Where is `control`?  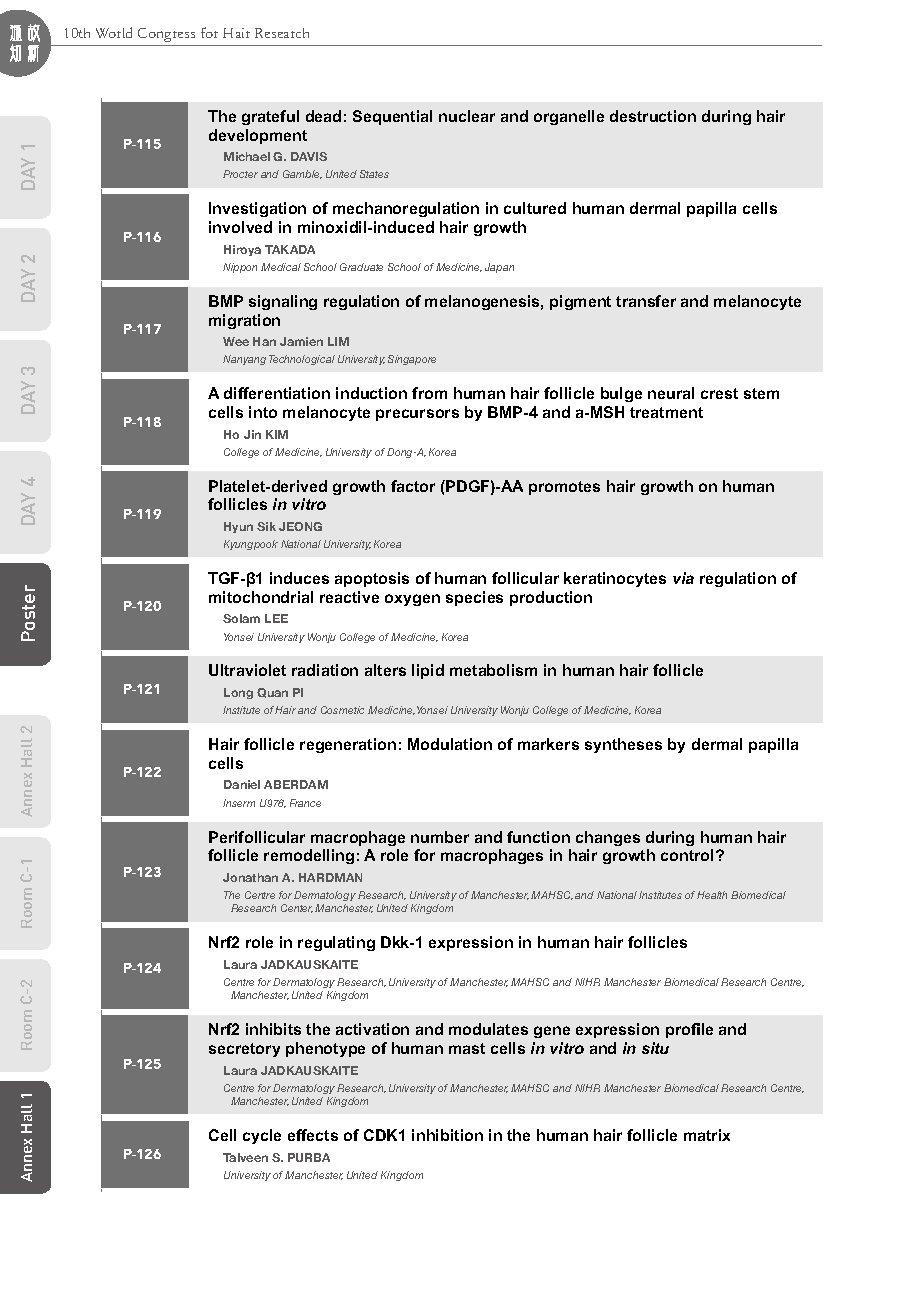 control is located at coordinates (687, 855).
